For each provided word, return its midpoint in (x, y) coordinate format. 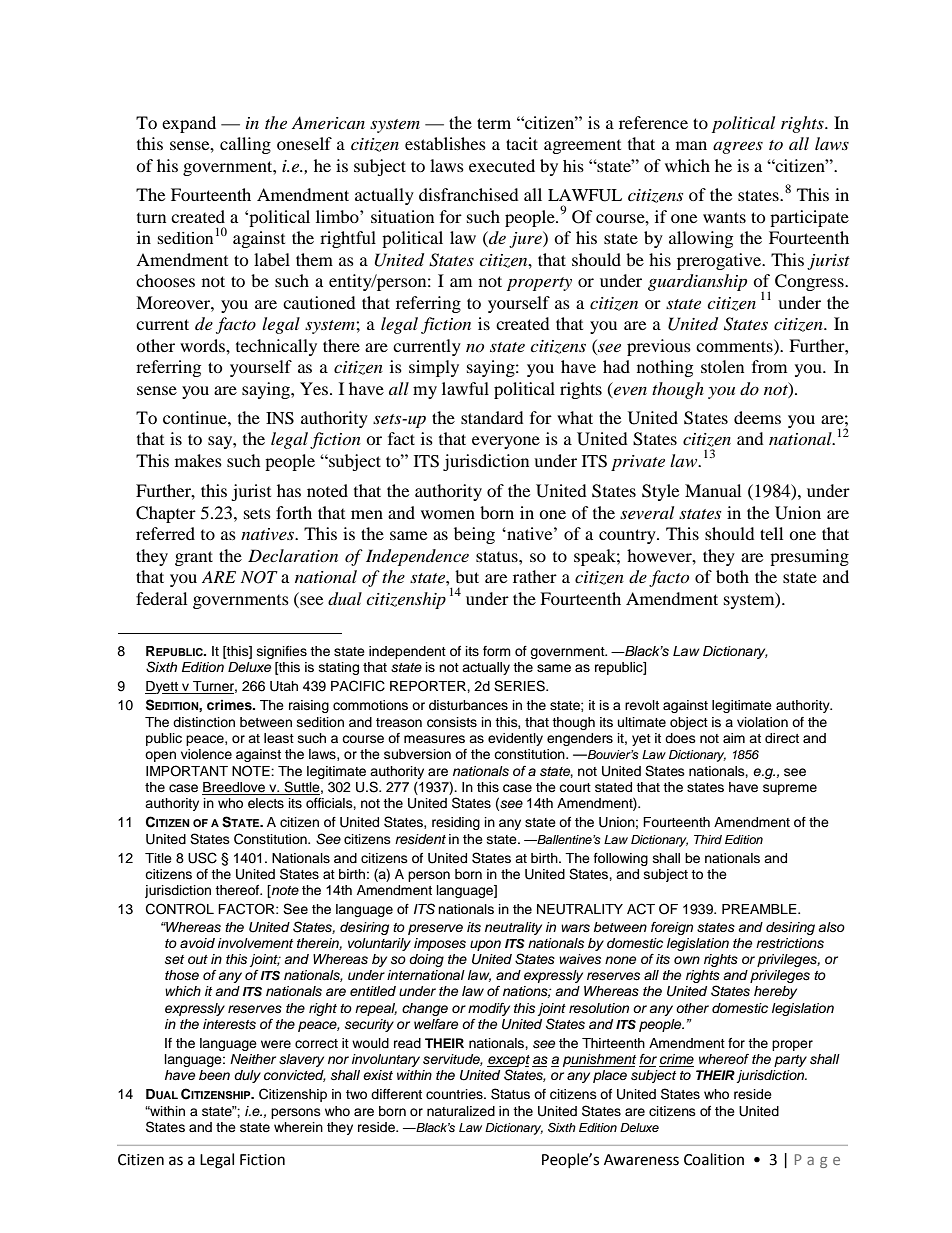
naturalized (461, 1111)
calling (245, 145)
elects (266, 803)
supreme (790, 789)
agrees (738, 147)
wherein (298, 1127)
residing (456, 823)
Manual (713, 490)
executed (502, 165)
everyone (506, 442)
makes (198, 460)
